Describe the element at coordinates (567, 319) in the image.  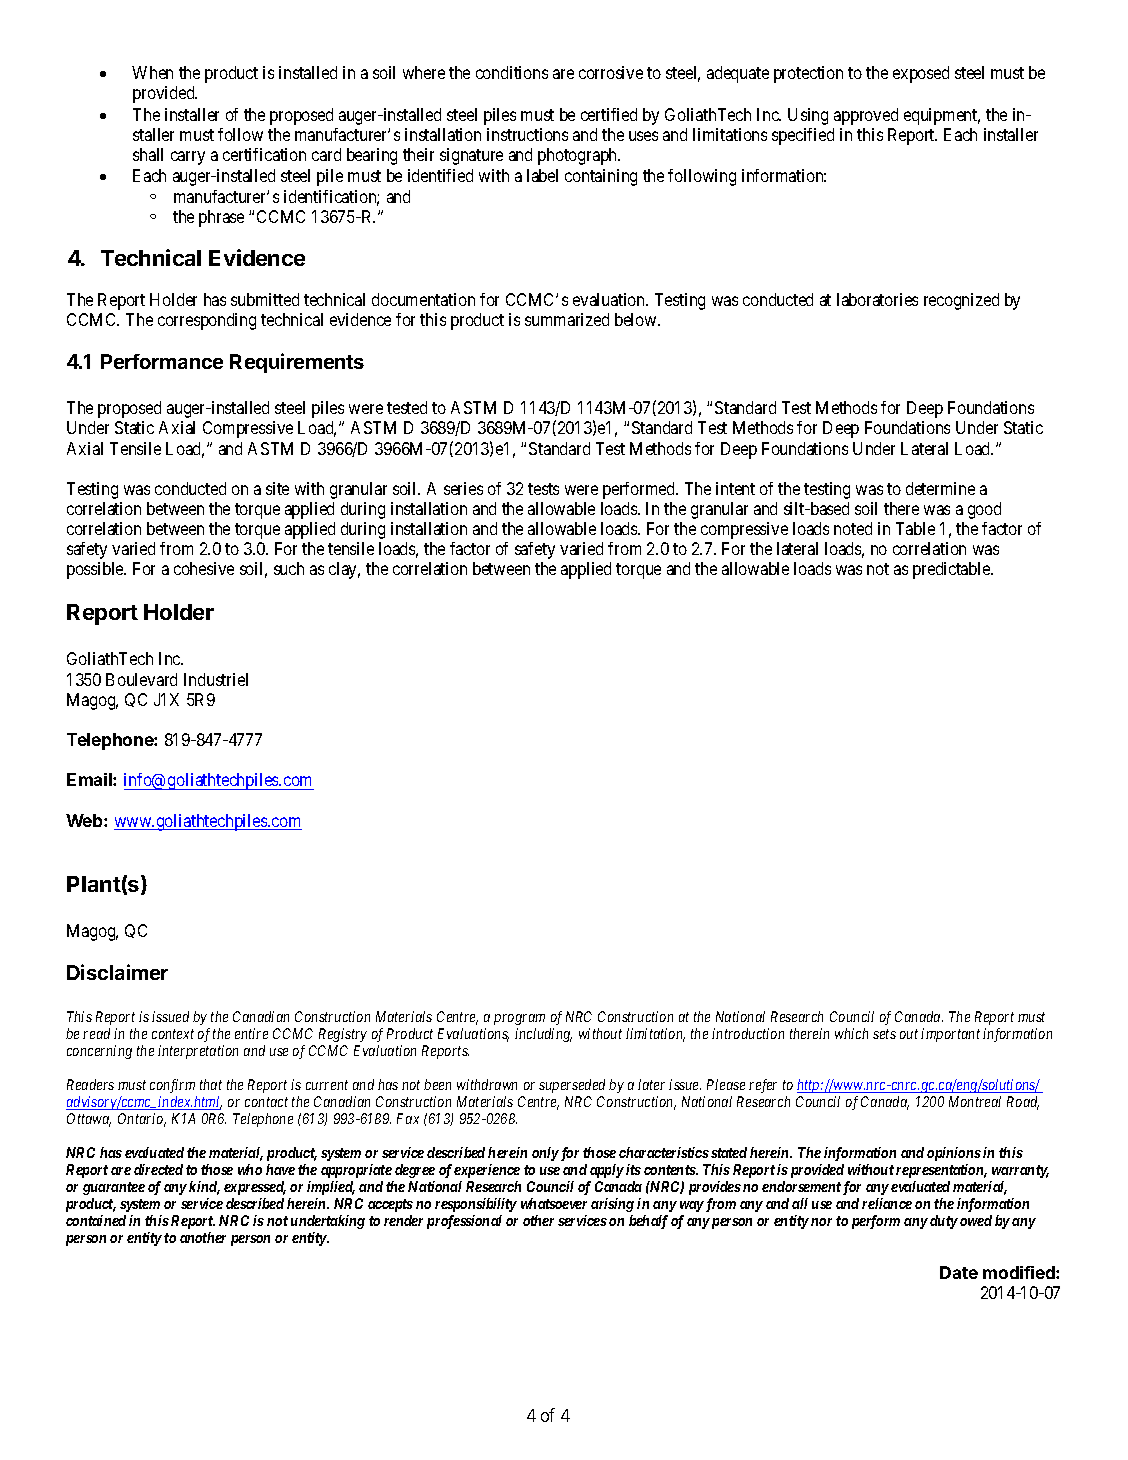
I see `summarized` at that location.
